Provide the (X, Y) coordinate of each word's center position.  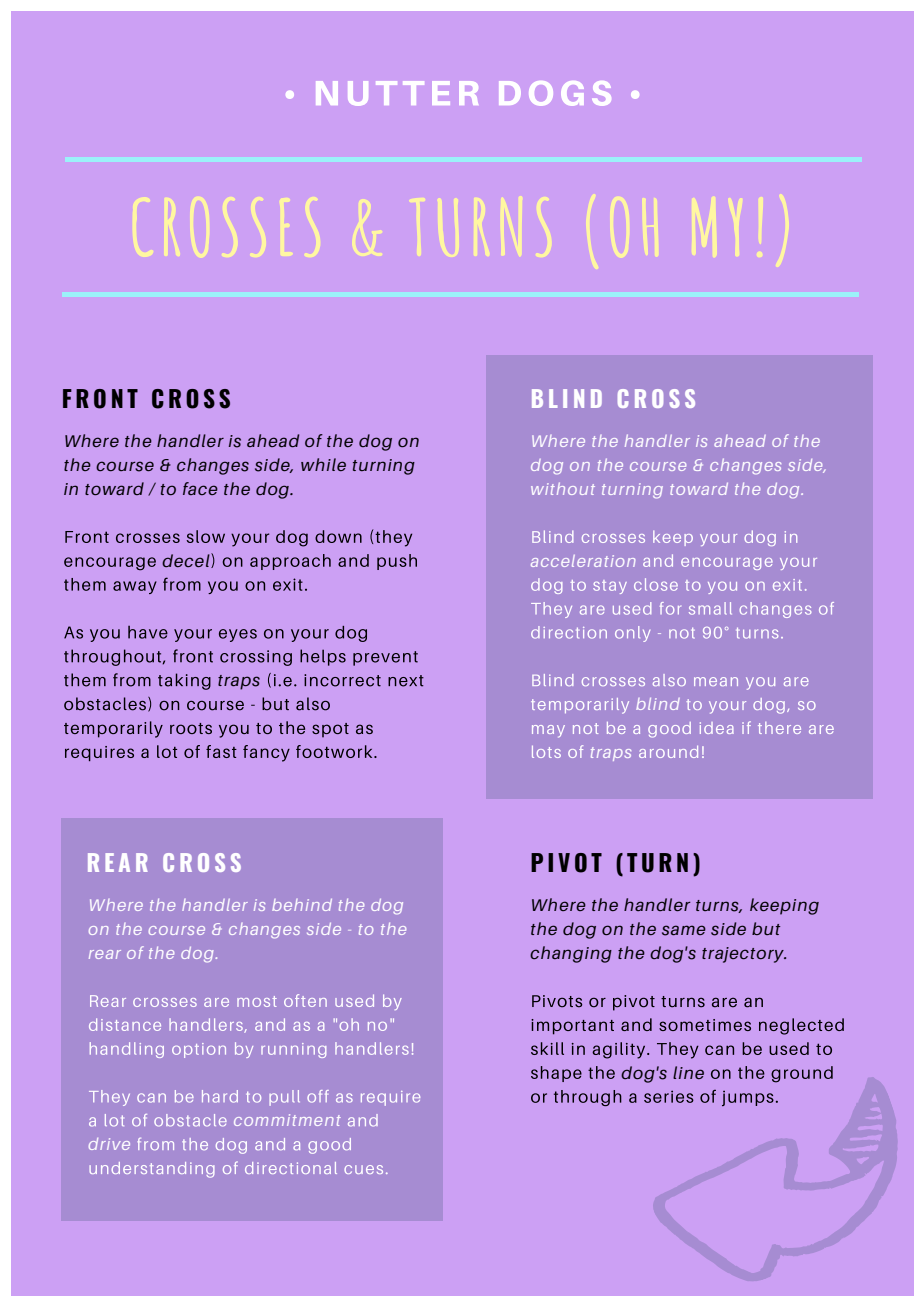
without (563, 488)
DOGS (555, 93)
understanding (152, 1170)
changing (571, 954)
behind (302, 905)
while (323, 464)
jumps (748, 1098)
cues (363, 1169)
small (710, 608)
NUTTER (397, 93)
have (148, 632)
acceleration (583, 561)
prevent (385, 658)
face (200, 488)
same (684, 930)
